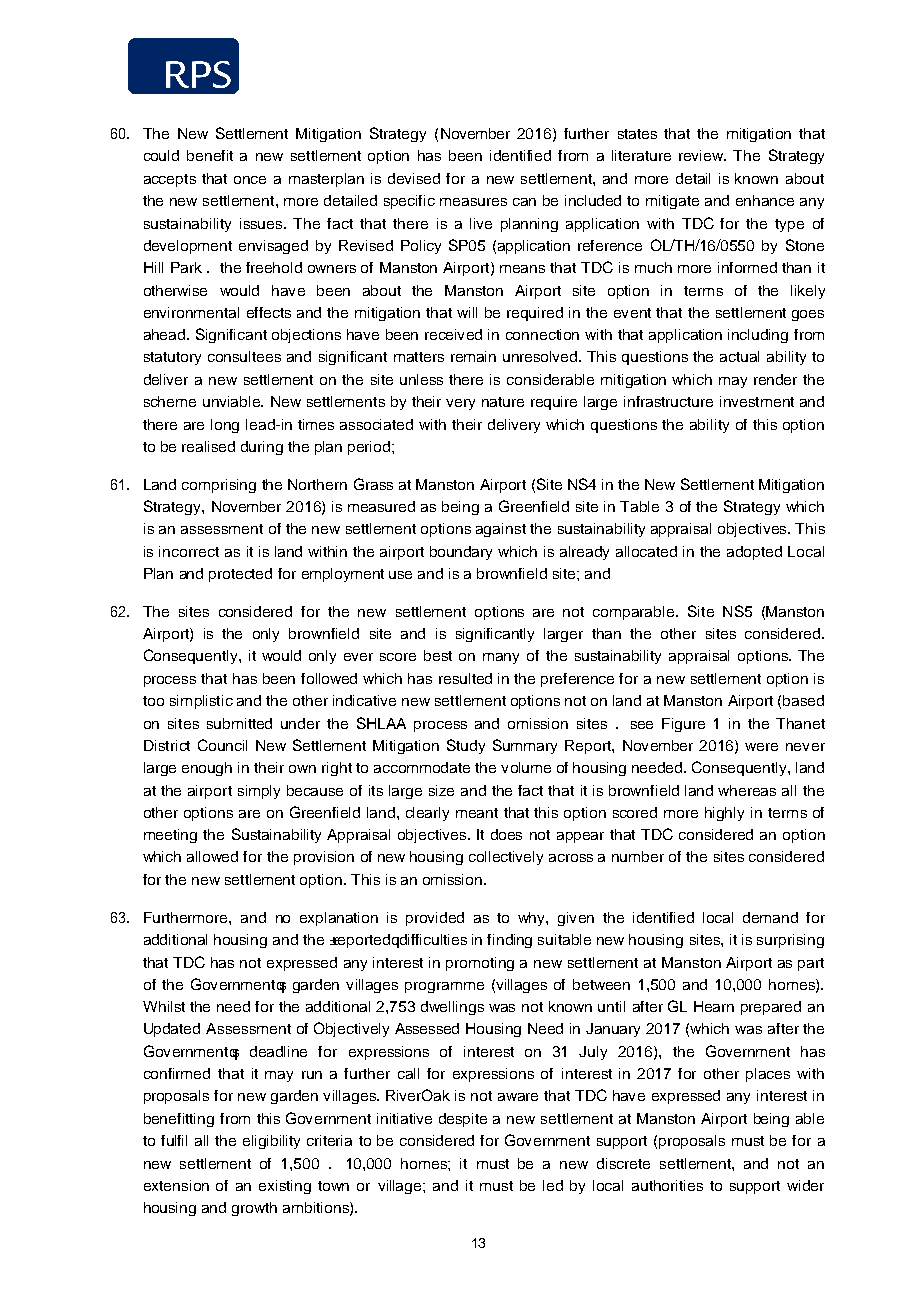 This screenshot has height=1308, width=924. Describe the element at coordinates (250, 180) in the screenshot. I see `once` at that location.
